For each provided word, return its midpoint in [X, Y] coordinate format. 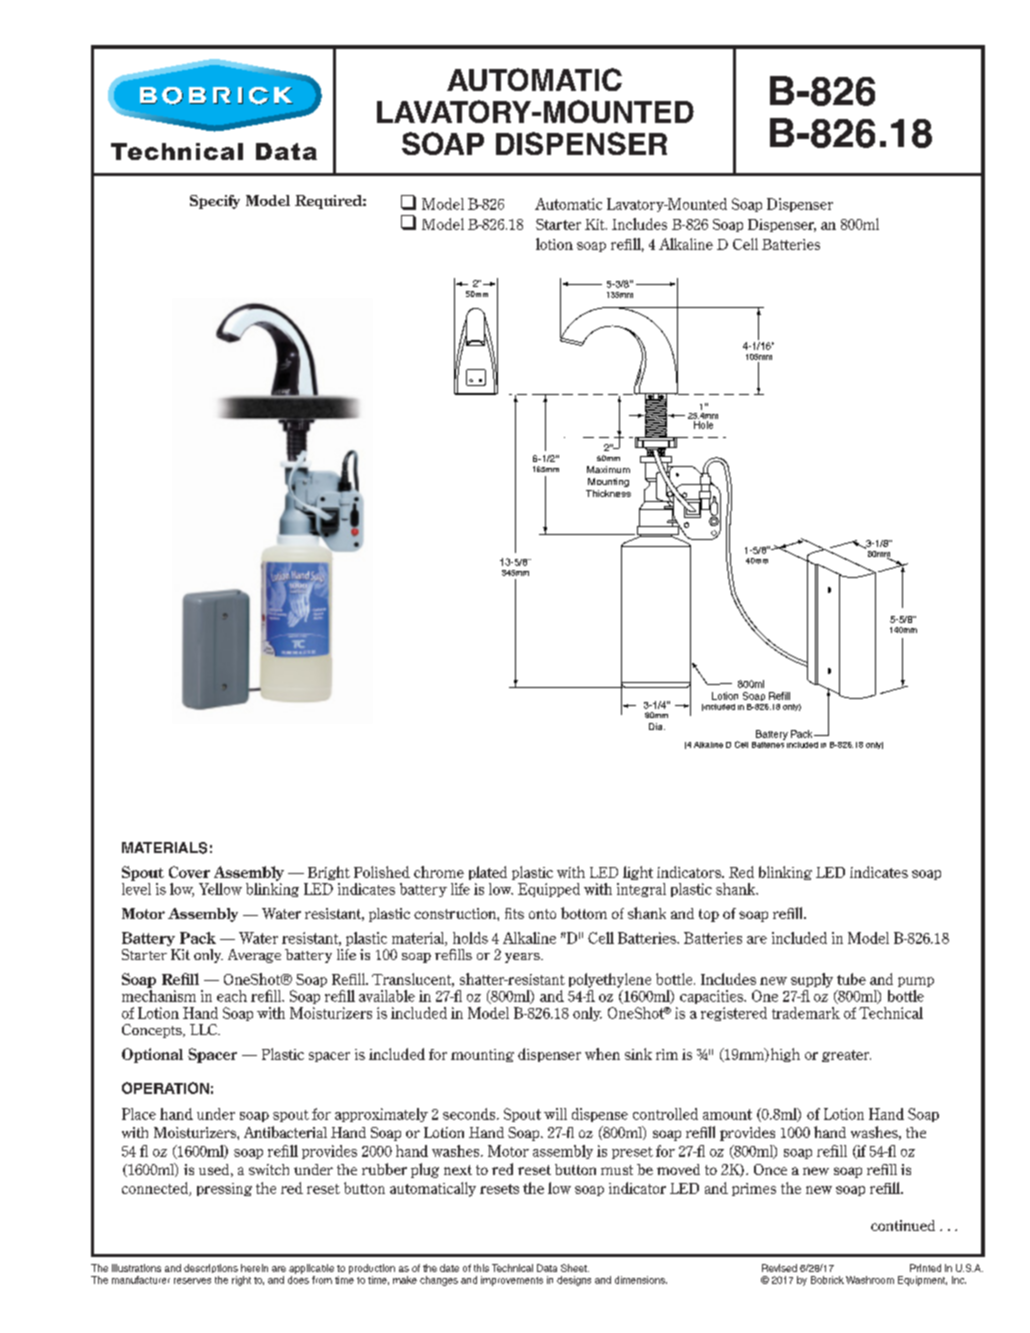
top [709, 915]
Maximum [608, 469]
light [638, 873]
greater [846, 1056]
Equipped [549, 890]
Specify [215, 202]
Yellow [220, 889]
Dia [657, 726]
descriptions [211, 1268]
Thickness [608, 493]
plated [488, 873]
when [602, 1054]
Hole [703, 425]
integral [641, 890]
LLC [205, 1029]
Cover [189, 872]
